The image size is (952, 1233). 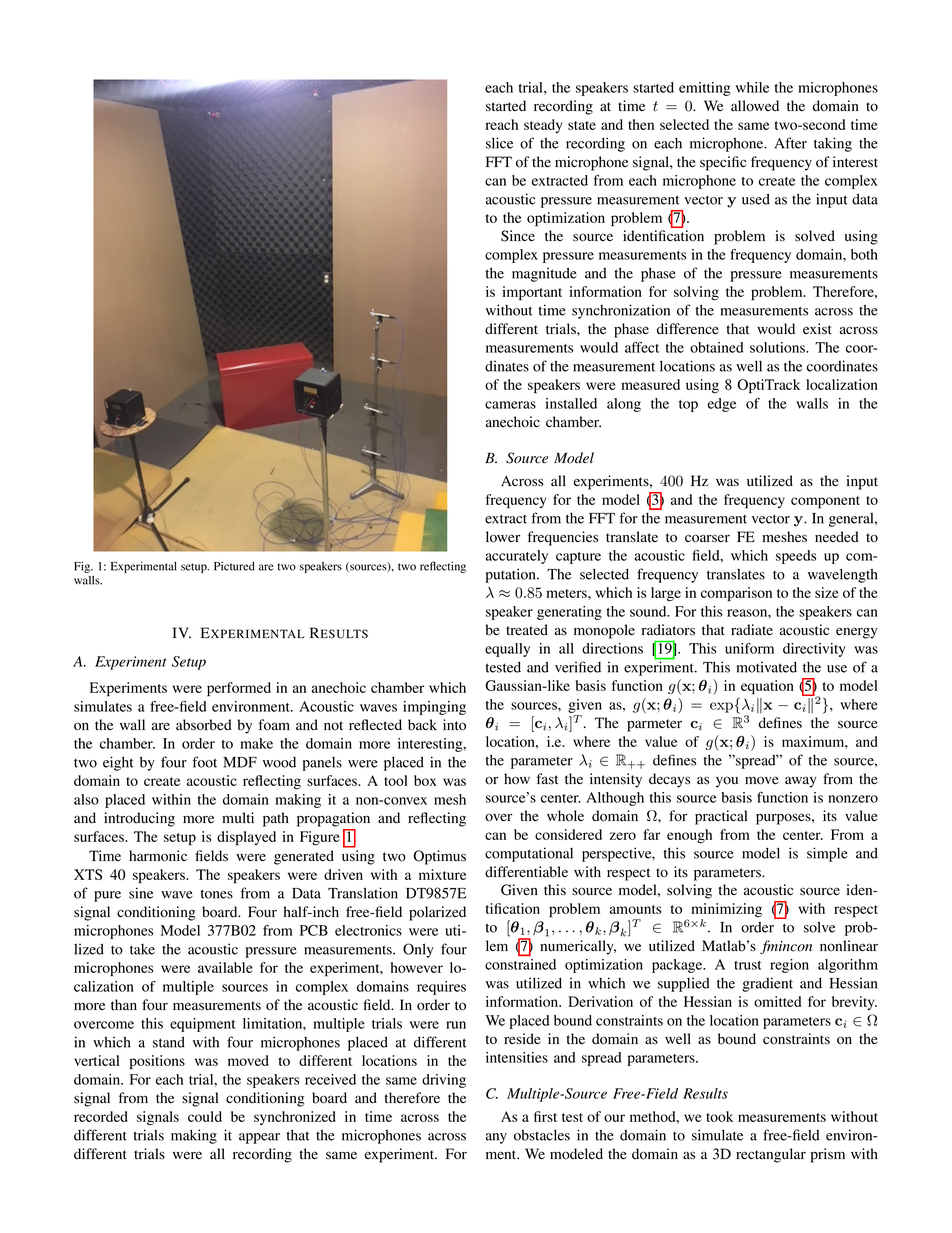 What do you see at coordinates (801, 782) in the document?
I see `away` at bounding box center [801, 782].
